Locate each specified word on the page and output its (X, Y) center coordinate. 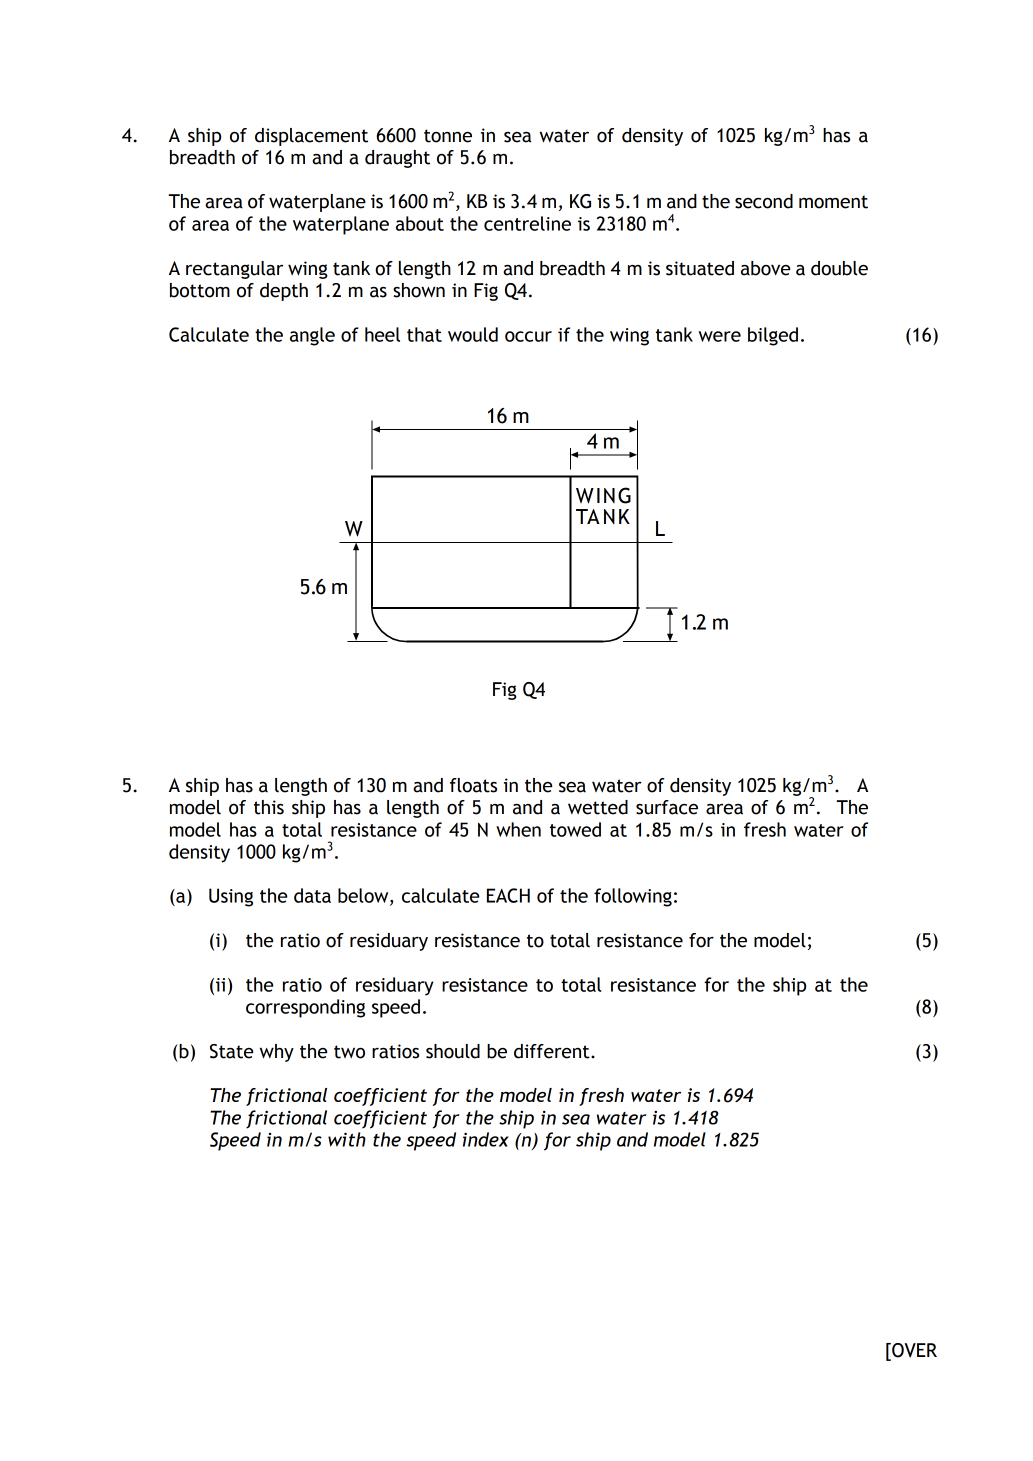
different (553, 1051)
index (486, 1139)
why (277, 1053)
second (764, 201)
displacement (311, 137)
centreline (527, 223)
